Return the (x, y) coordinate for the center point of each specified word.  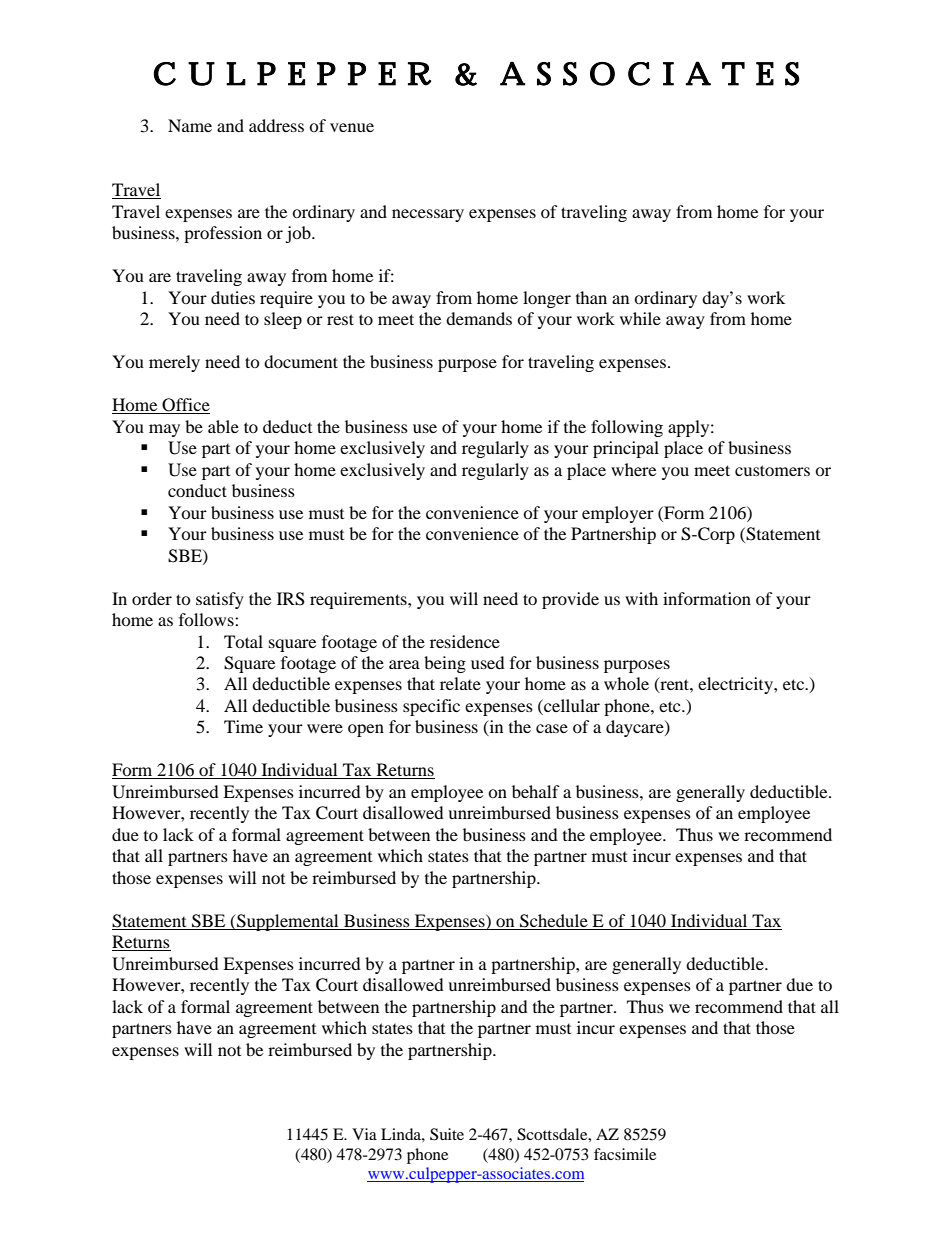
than (591, 297)
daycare (636, 728)
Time (243, 726)
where (633, 469)
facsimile (625, 1154)
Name (190, 125)
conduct (197, 490)
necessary (428, 215)
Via (364, 1134)
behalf (536, 791)
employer (618, 514)
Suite (447, 1134)
